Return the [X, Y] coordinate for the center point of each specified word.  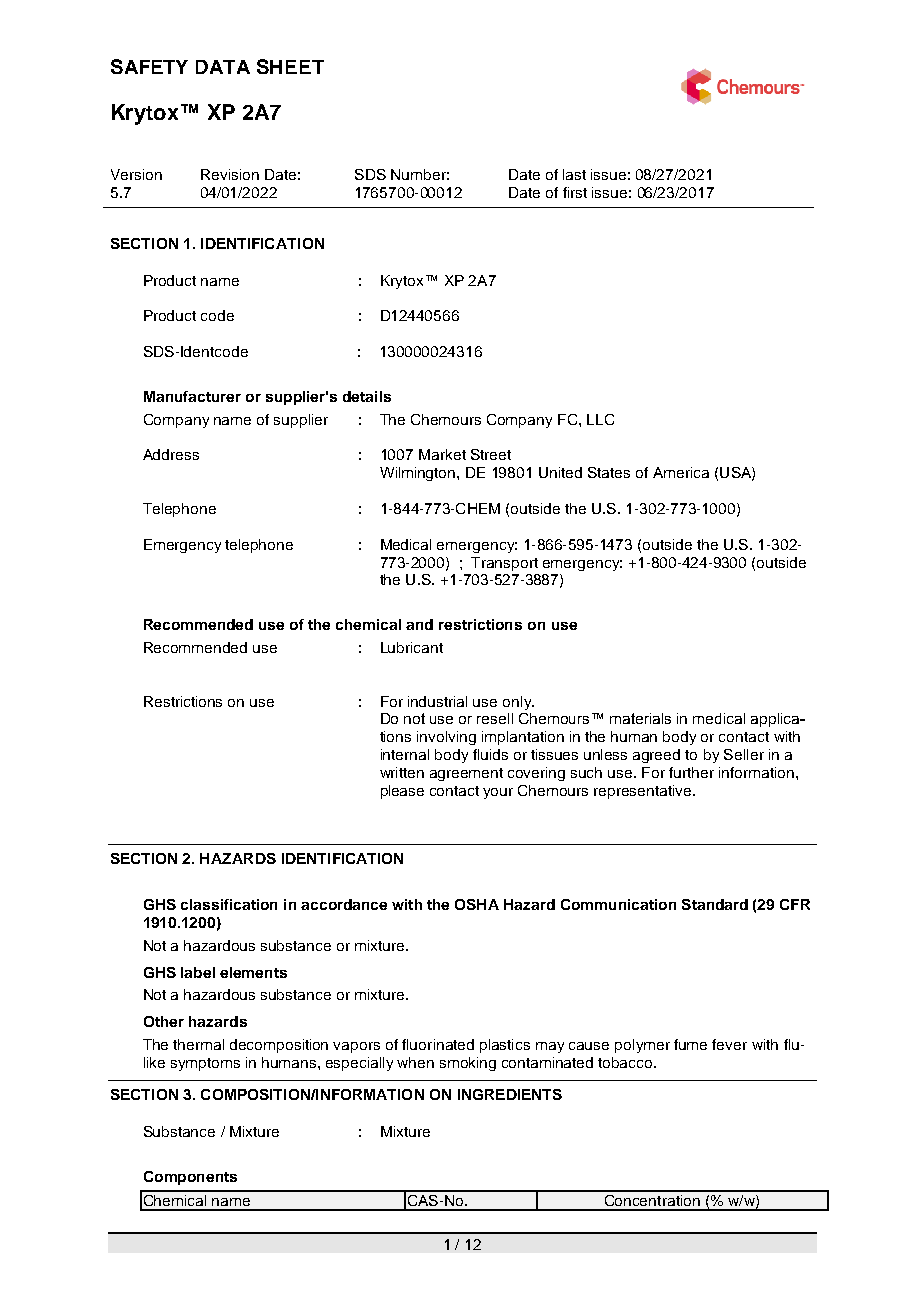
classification [229, 904]
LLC [600, 419]
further [691, 772]
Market [442, 454]
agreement [466, 774]
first [575, 192]
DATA [223, 67]
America [681, 472]
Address [171, 454]
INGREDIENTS [510, 1094]
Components [190, 1178]
